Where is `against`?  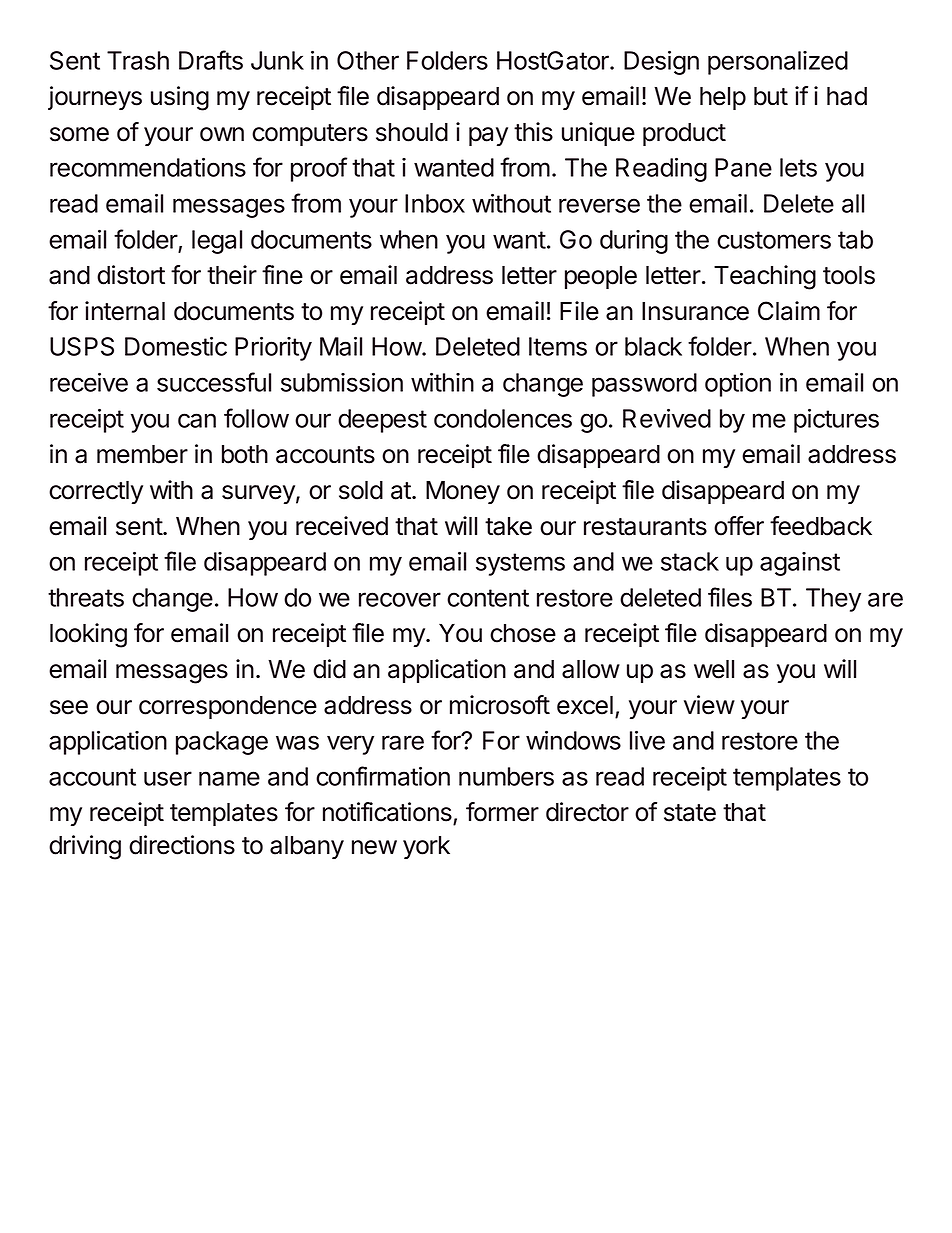
against is located at coordinates (800, 564).
